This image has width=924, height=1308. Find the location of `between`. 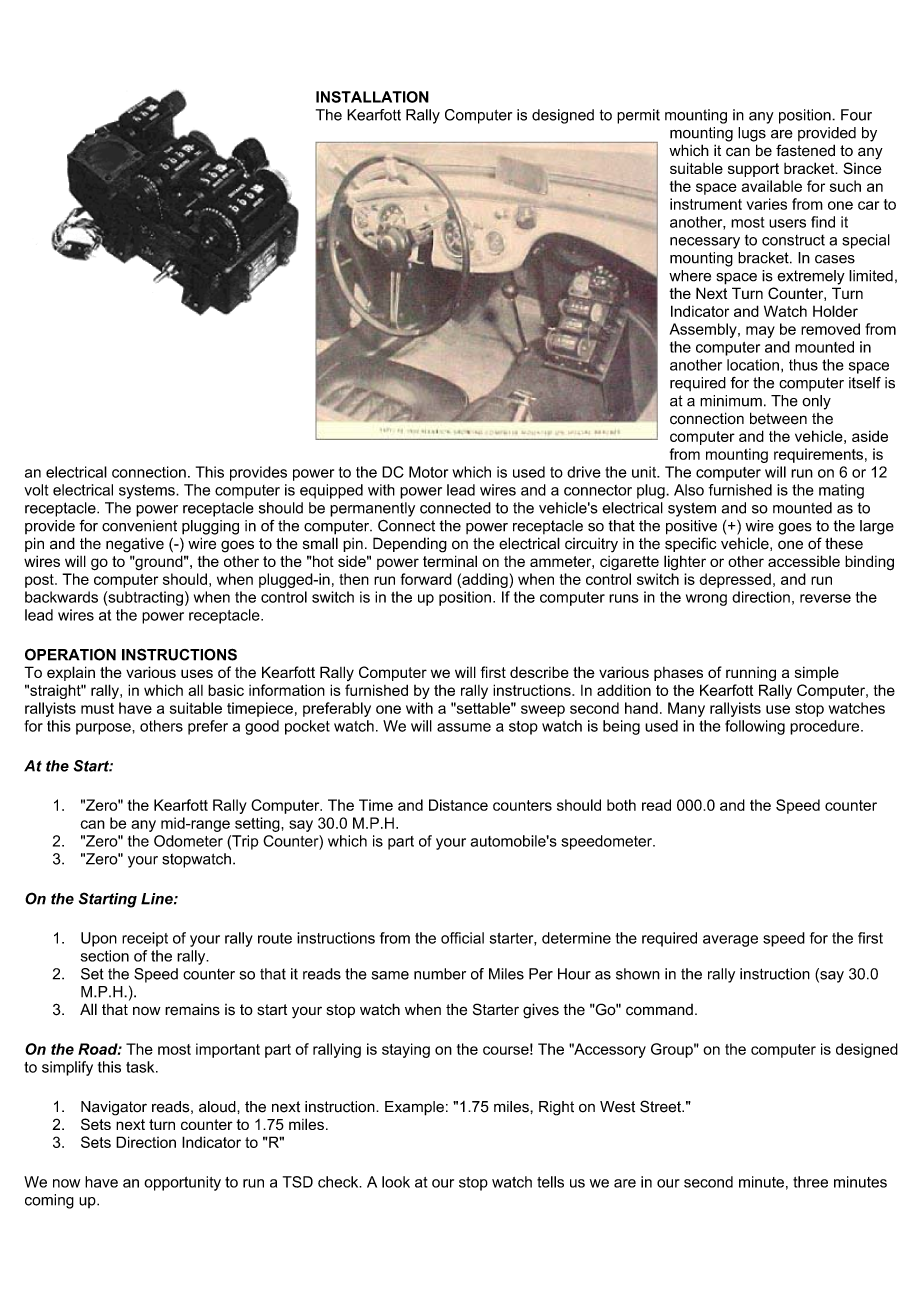

between is located at coordinates (778, 418).
